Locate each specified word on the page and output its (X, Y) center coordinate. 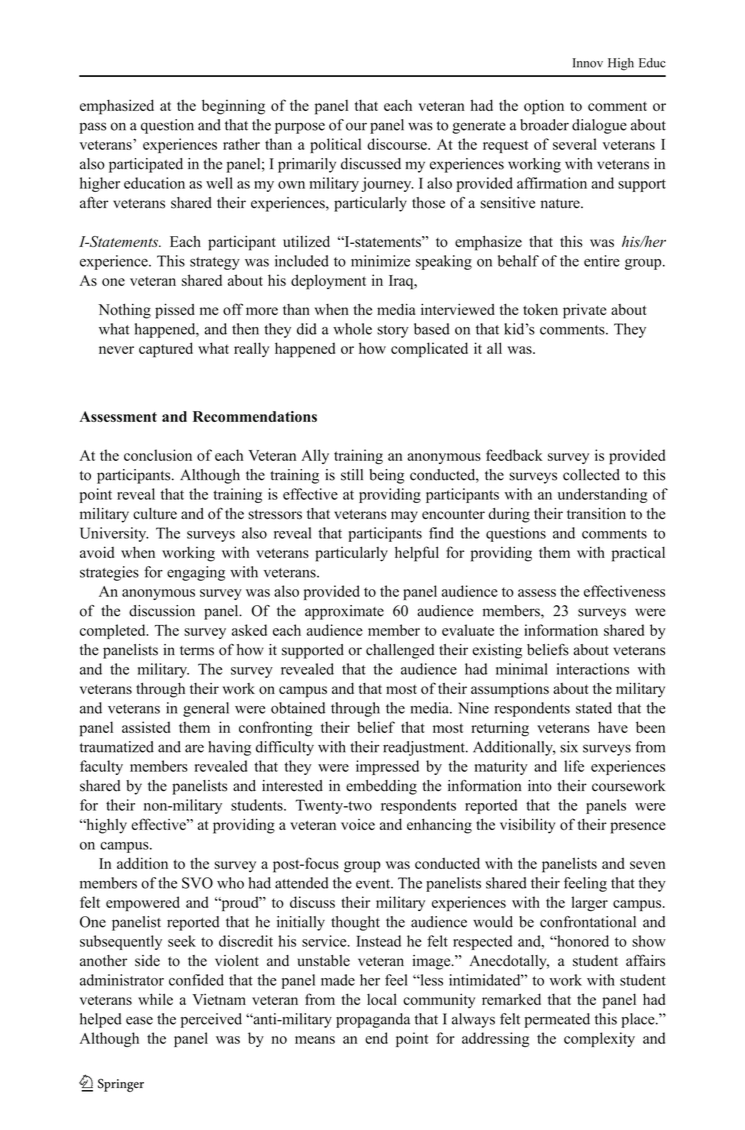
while (155, 999)
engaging (196, 573)
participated (146, 165)
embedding (381, 787)
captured (166, 350)
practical (638, 554)
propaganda (373, 1020)
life (574, 766)
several (575, 144)
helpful (417, 554)
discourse (398, 144)
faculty (101, 767)
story (393, 331)
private (584, 311)
